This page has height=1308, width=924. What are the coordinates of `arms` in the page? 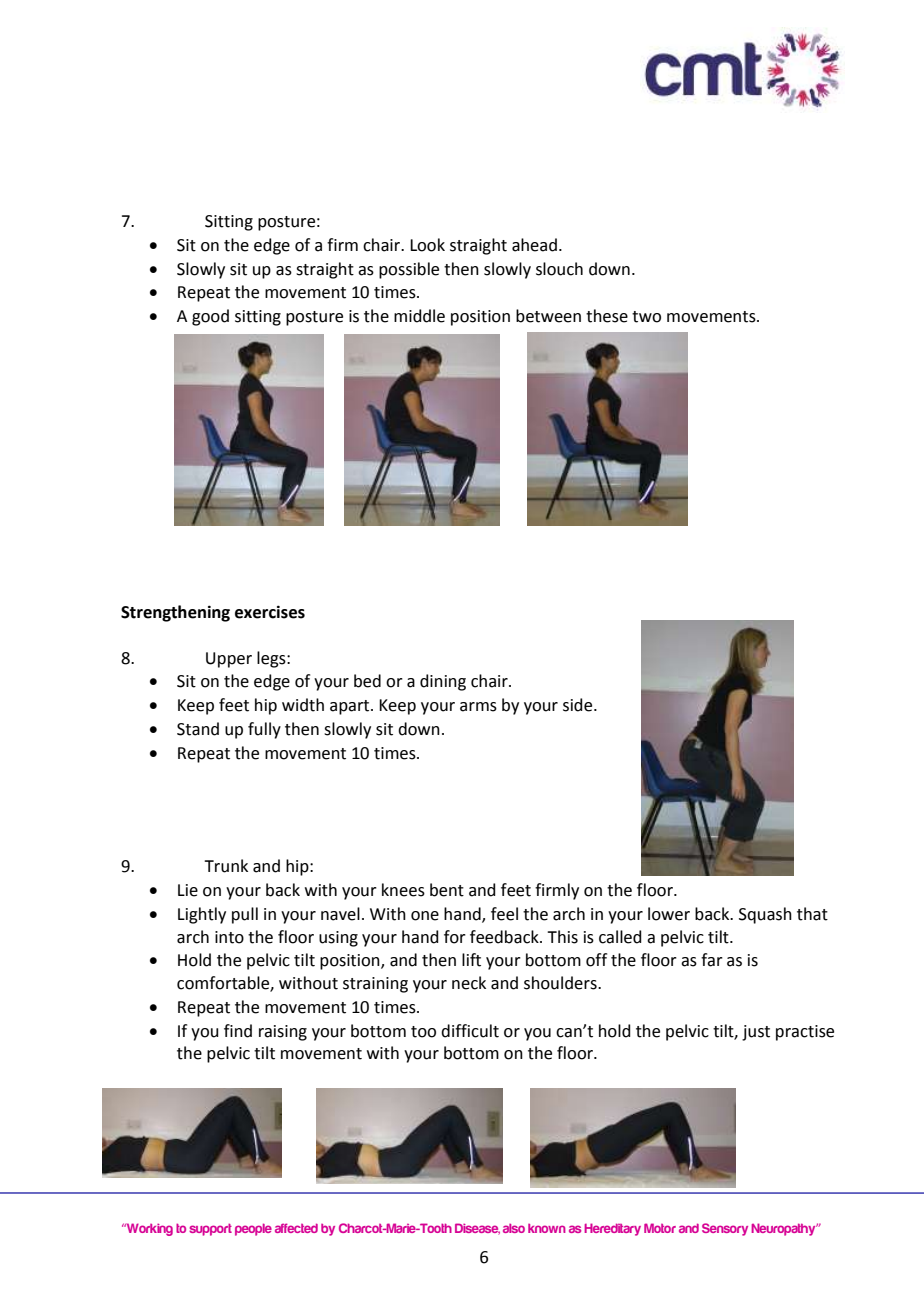 It's located at (478, 707).
